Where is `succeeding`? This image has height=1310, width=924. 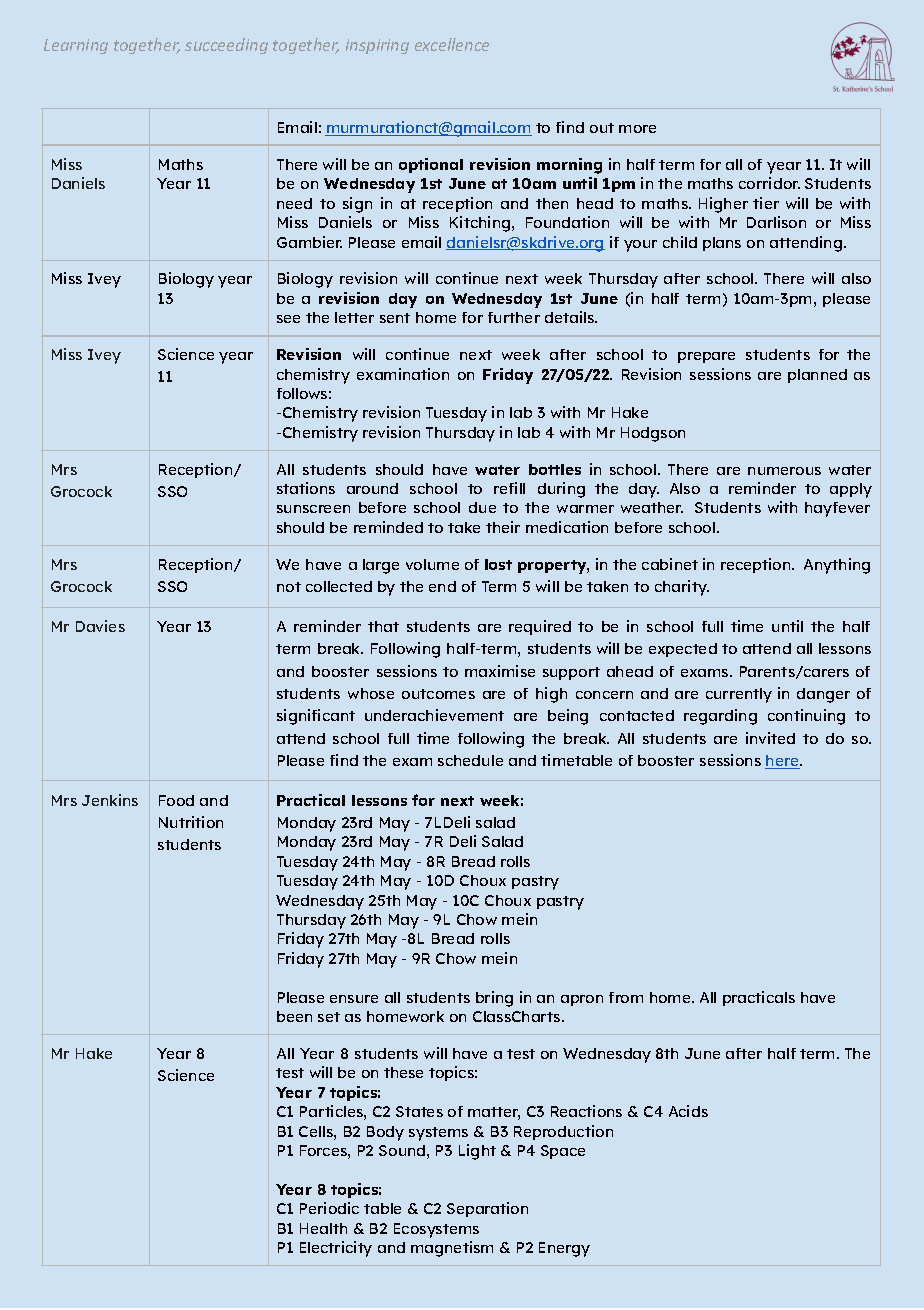
succeeding is located at coordinates (226, 46).
